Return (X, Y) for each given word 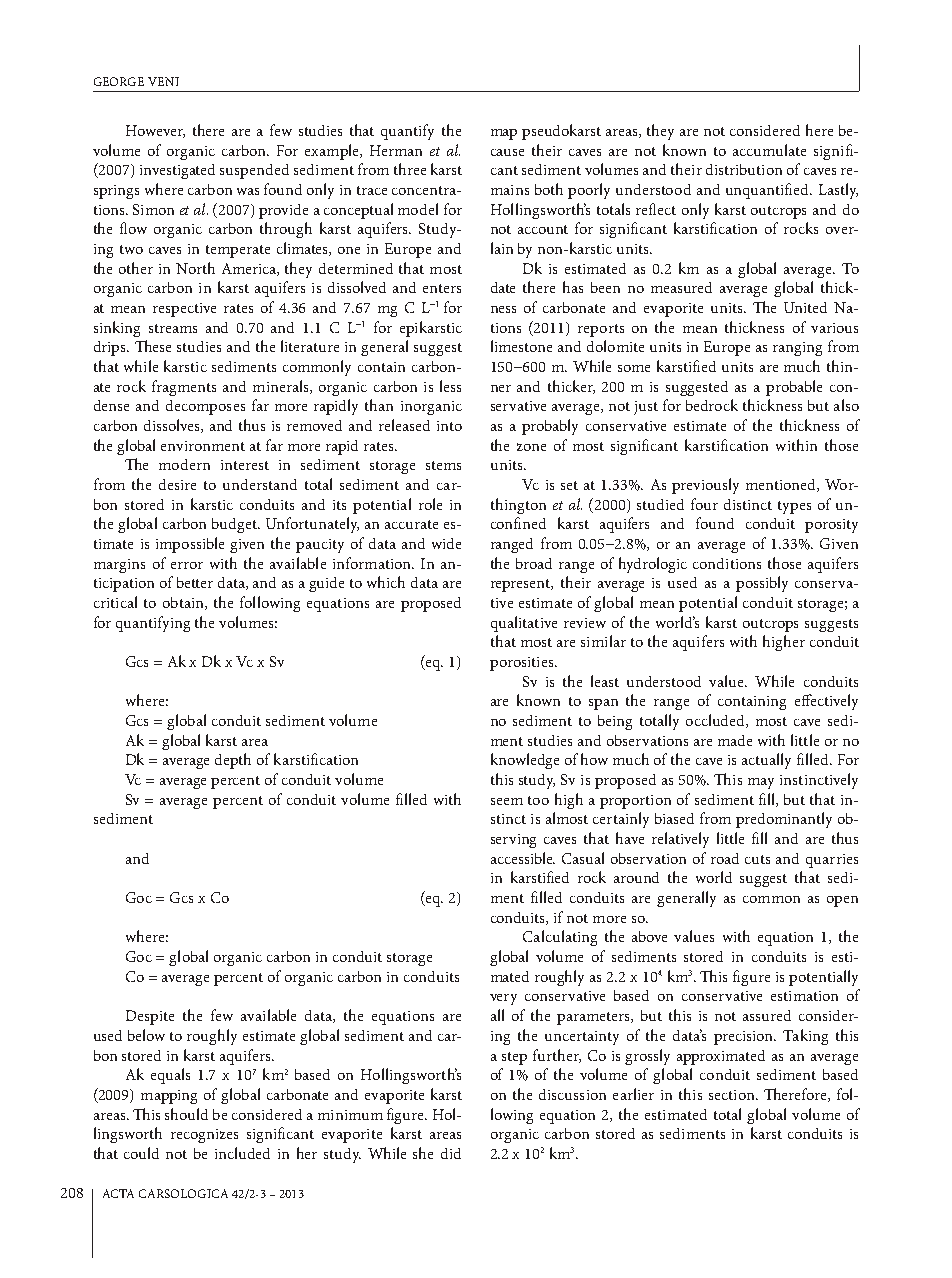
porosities (523, 664)
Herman (396, 150)
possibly (762, 584)
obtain (184, 603)
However (155, 131)
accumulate (769, 150)
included (242, 1153)
